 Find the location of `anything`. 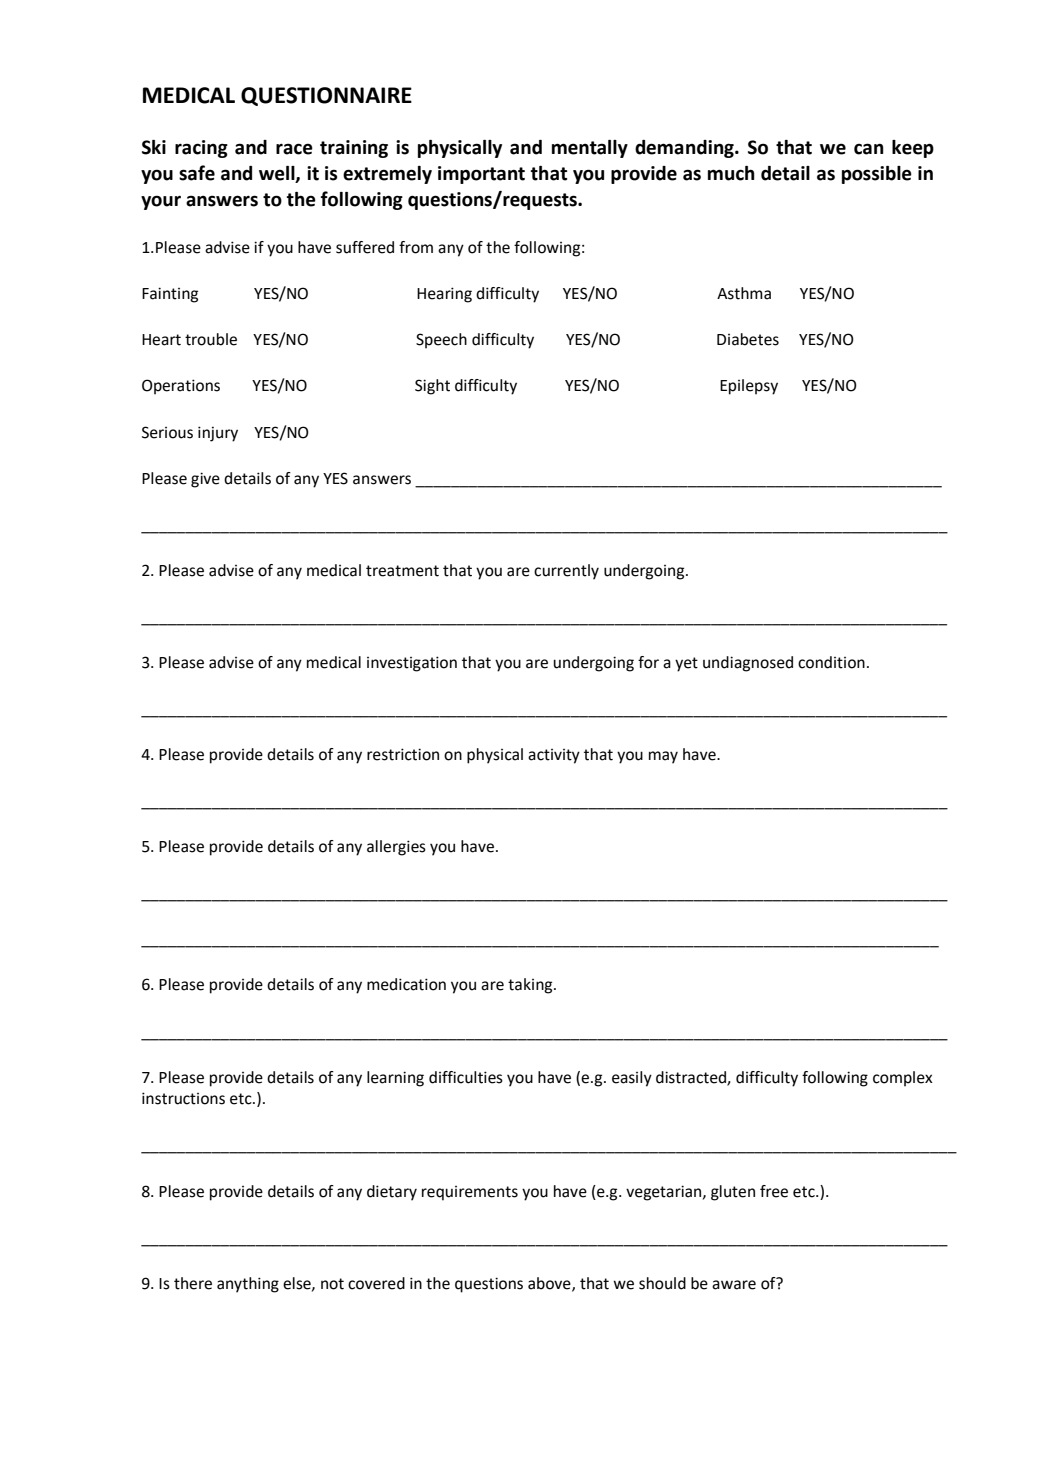

anything is located at coordinates (248, 1285).
